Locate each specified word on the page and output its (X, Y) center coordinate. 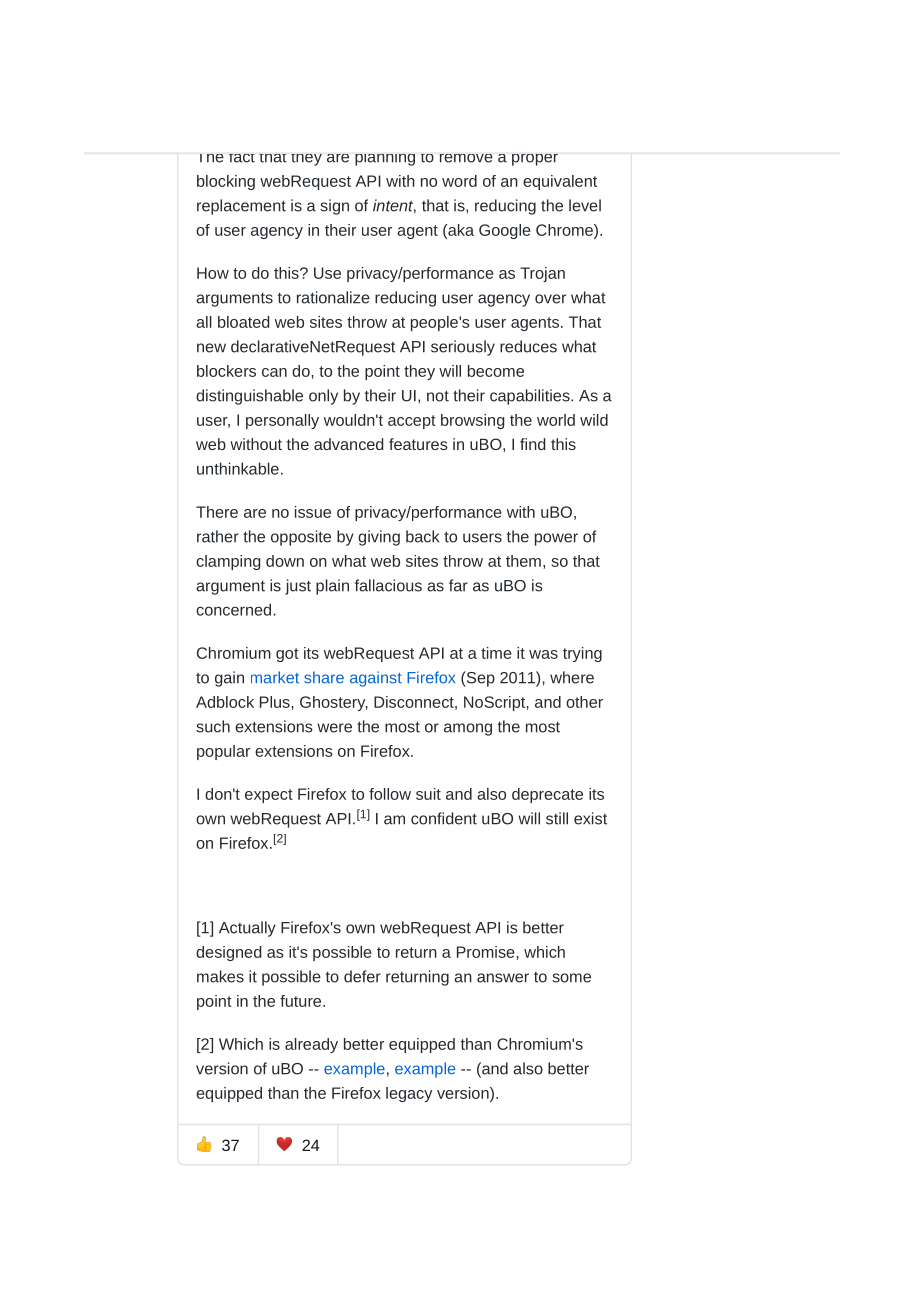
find (533, 444)
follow (390, 794)
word (459, 181)
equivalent (560, 182)
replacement (241, 207)
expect (269, 796)
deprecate (547, 795)
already (311, 1045)
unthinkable (238, 468)
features (418, 444)
